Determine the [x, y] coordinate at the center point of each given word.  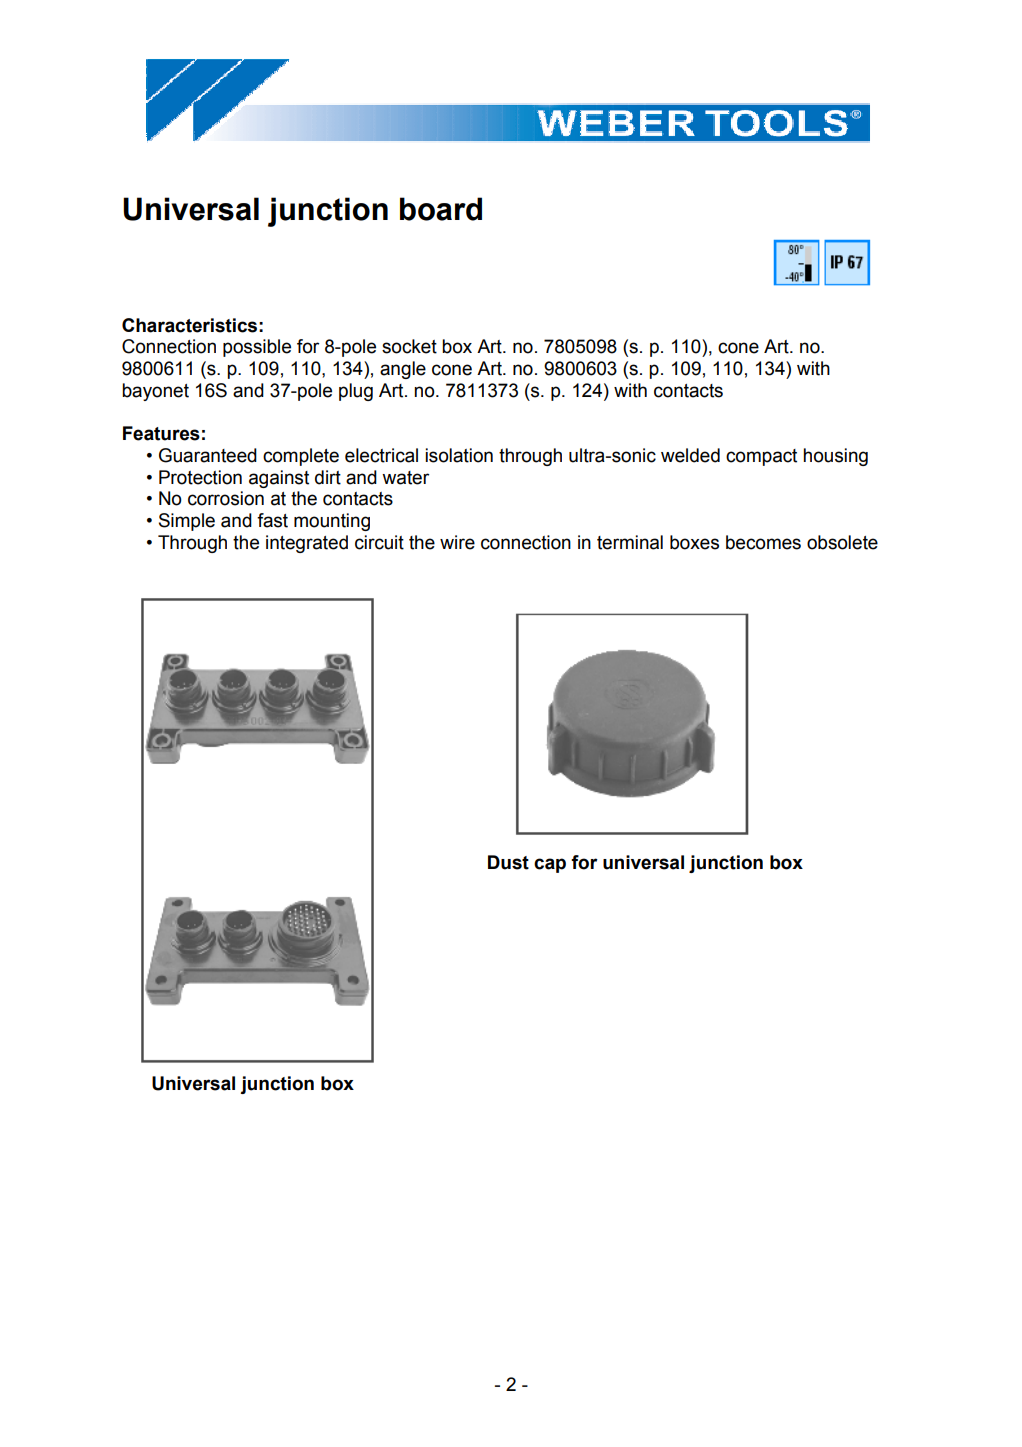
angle [403, 370]
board [441, 209]
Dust [508, 862]
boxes [694, 542]
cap [550, 865]
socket [409, 346]
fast [272, 520]
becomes [763, 542]
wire [457, 542]
